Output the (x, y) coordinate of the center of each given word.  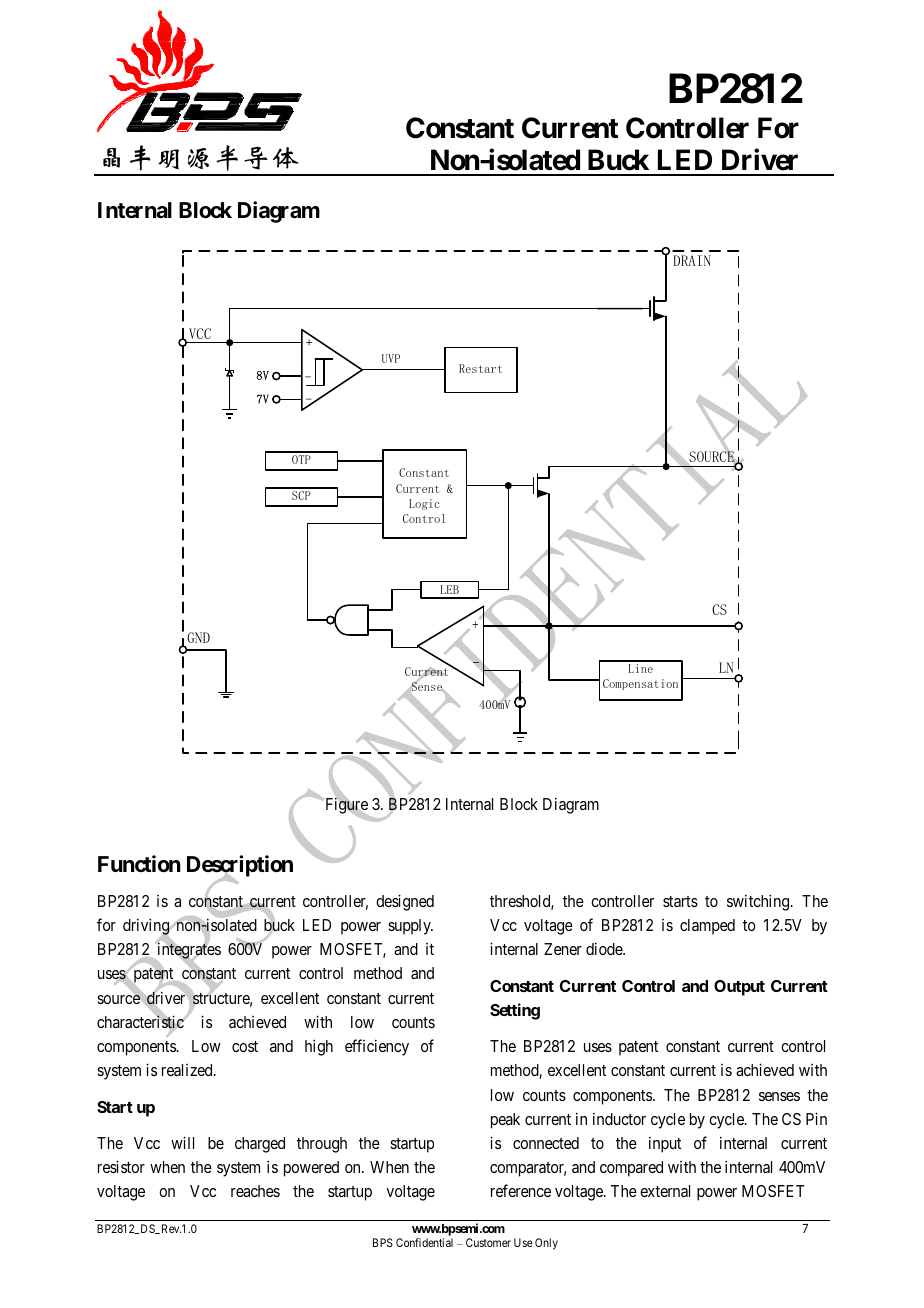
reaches (255, 1191)
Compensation (640, 684)
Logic (424, 504)
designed (405, 902)
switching (759, 902)
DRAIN (692, 260)
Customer (488, 1242)
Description (240, 867)
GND (198, 637)
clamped (707, 927)
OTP (301, 459)
